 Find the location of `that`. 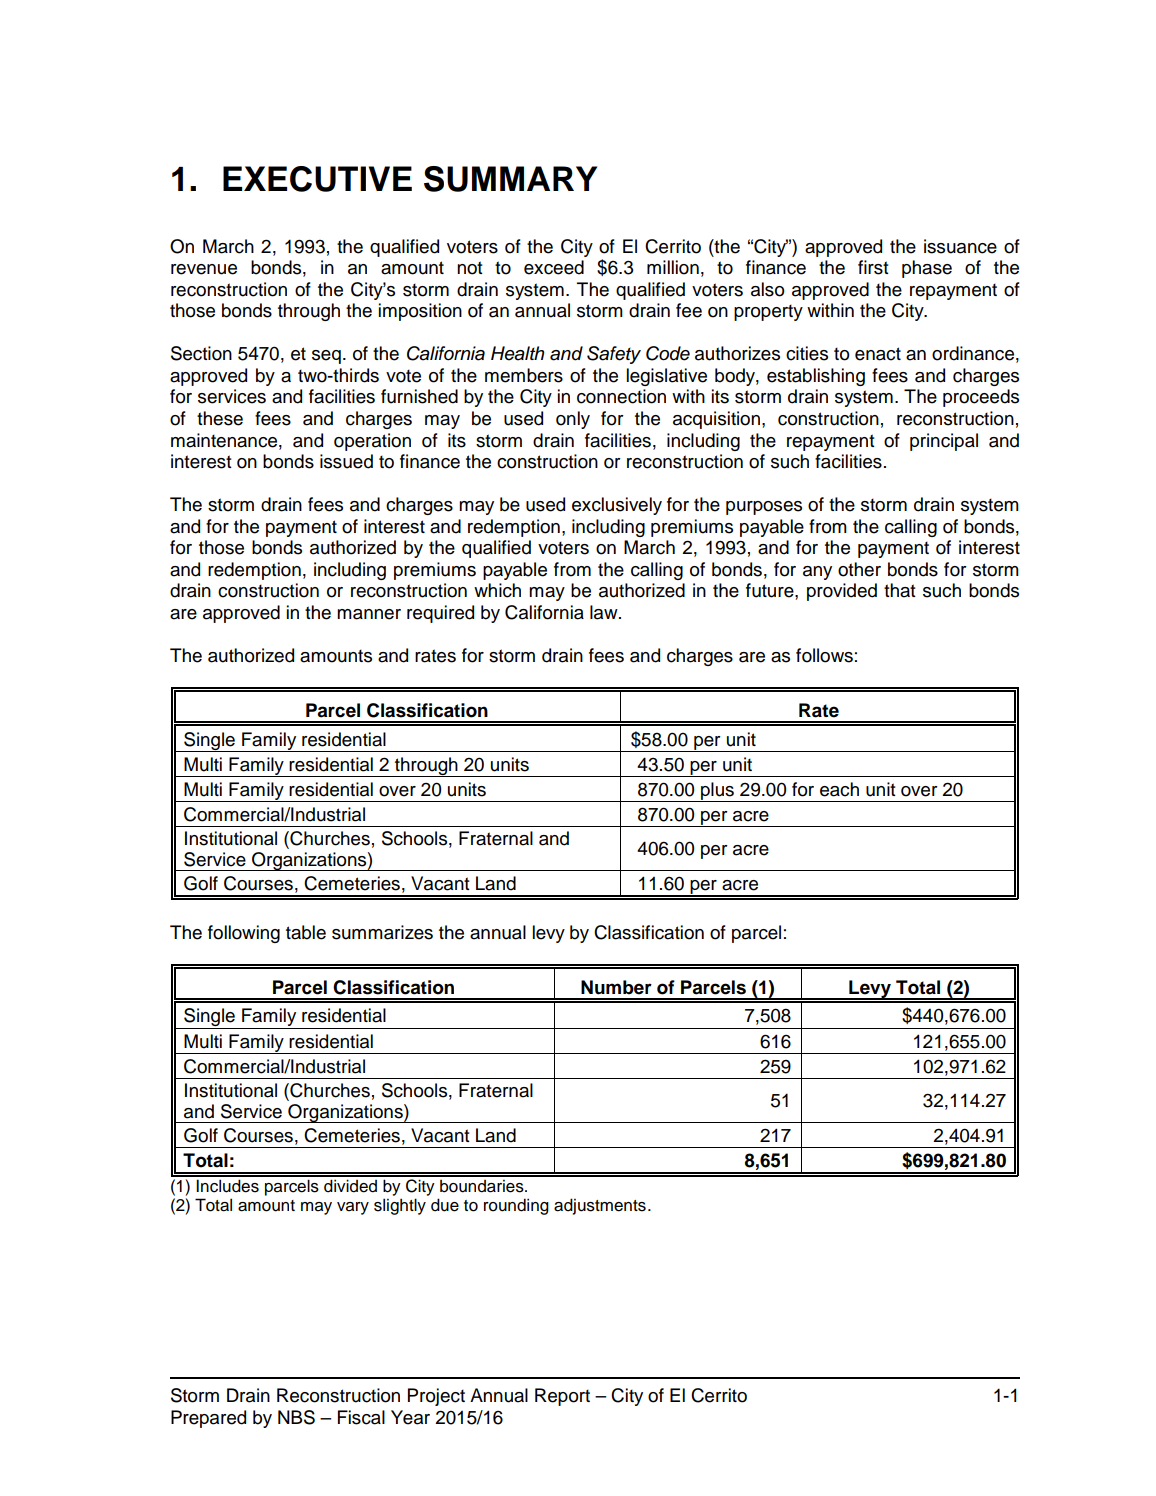

that is located at coordinates (900, 590).
